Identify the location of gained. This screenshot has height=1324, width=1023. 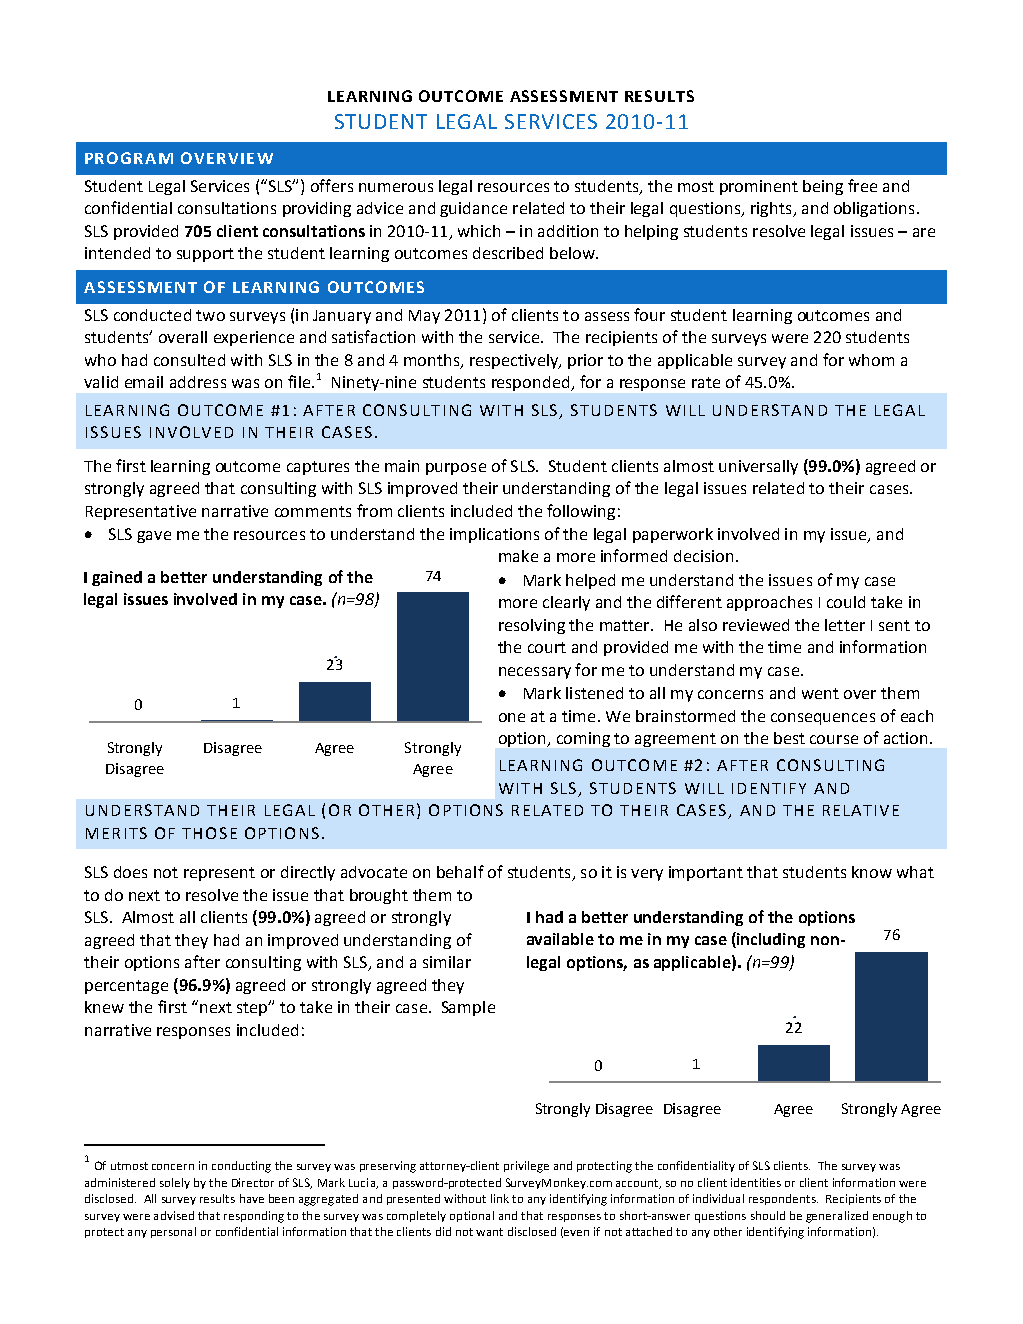
(117, 578).
